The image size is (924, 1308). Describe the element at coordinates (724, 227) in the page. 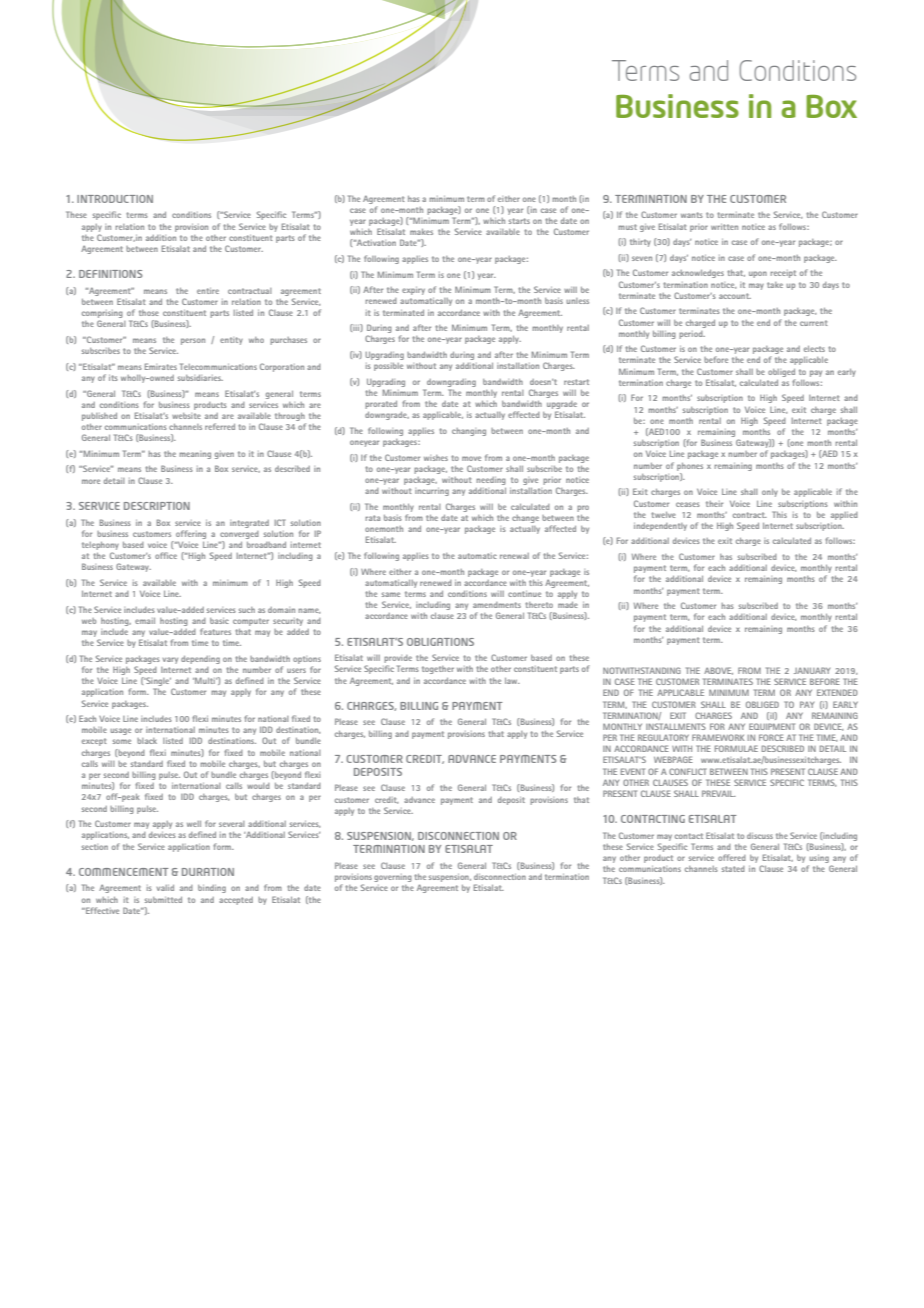

I see `written` at that location.
